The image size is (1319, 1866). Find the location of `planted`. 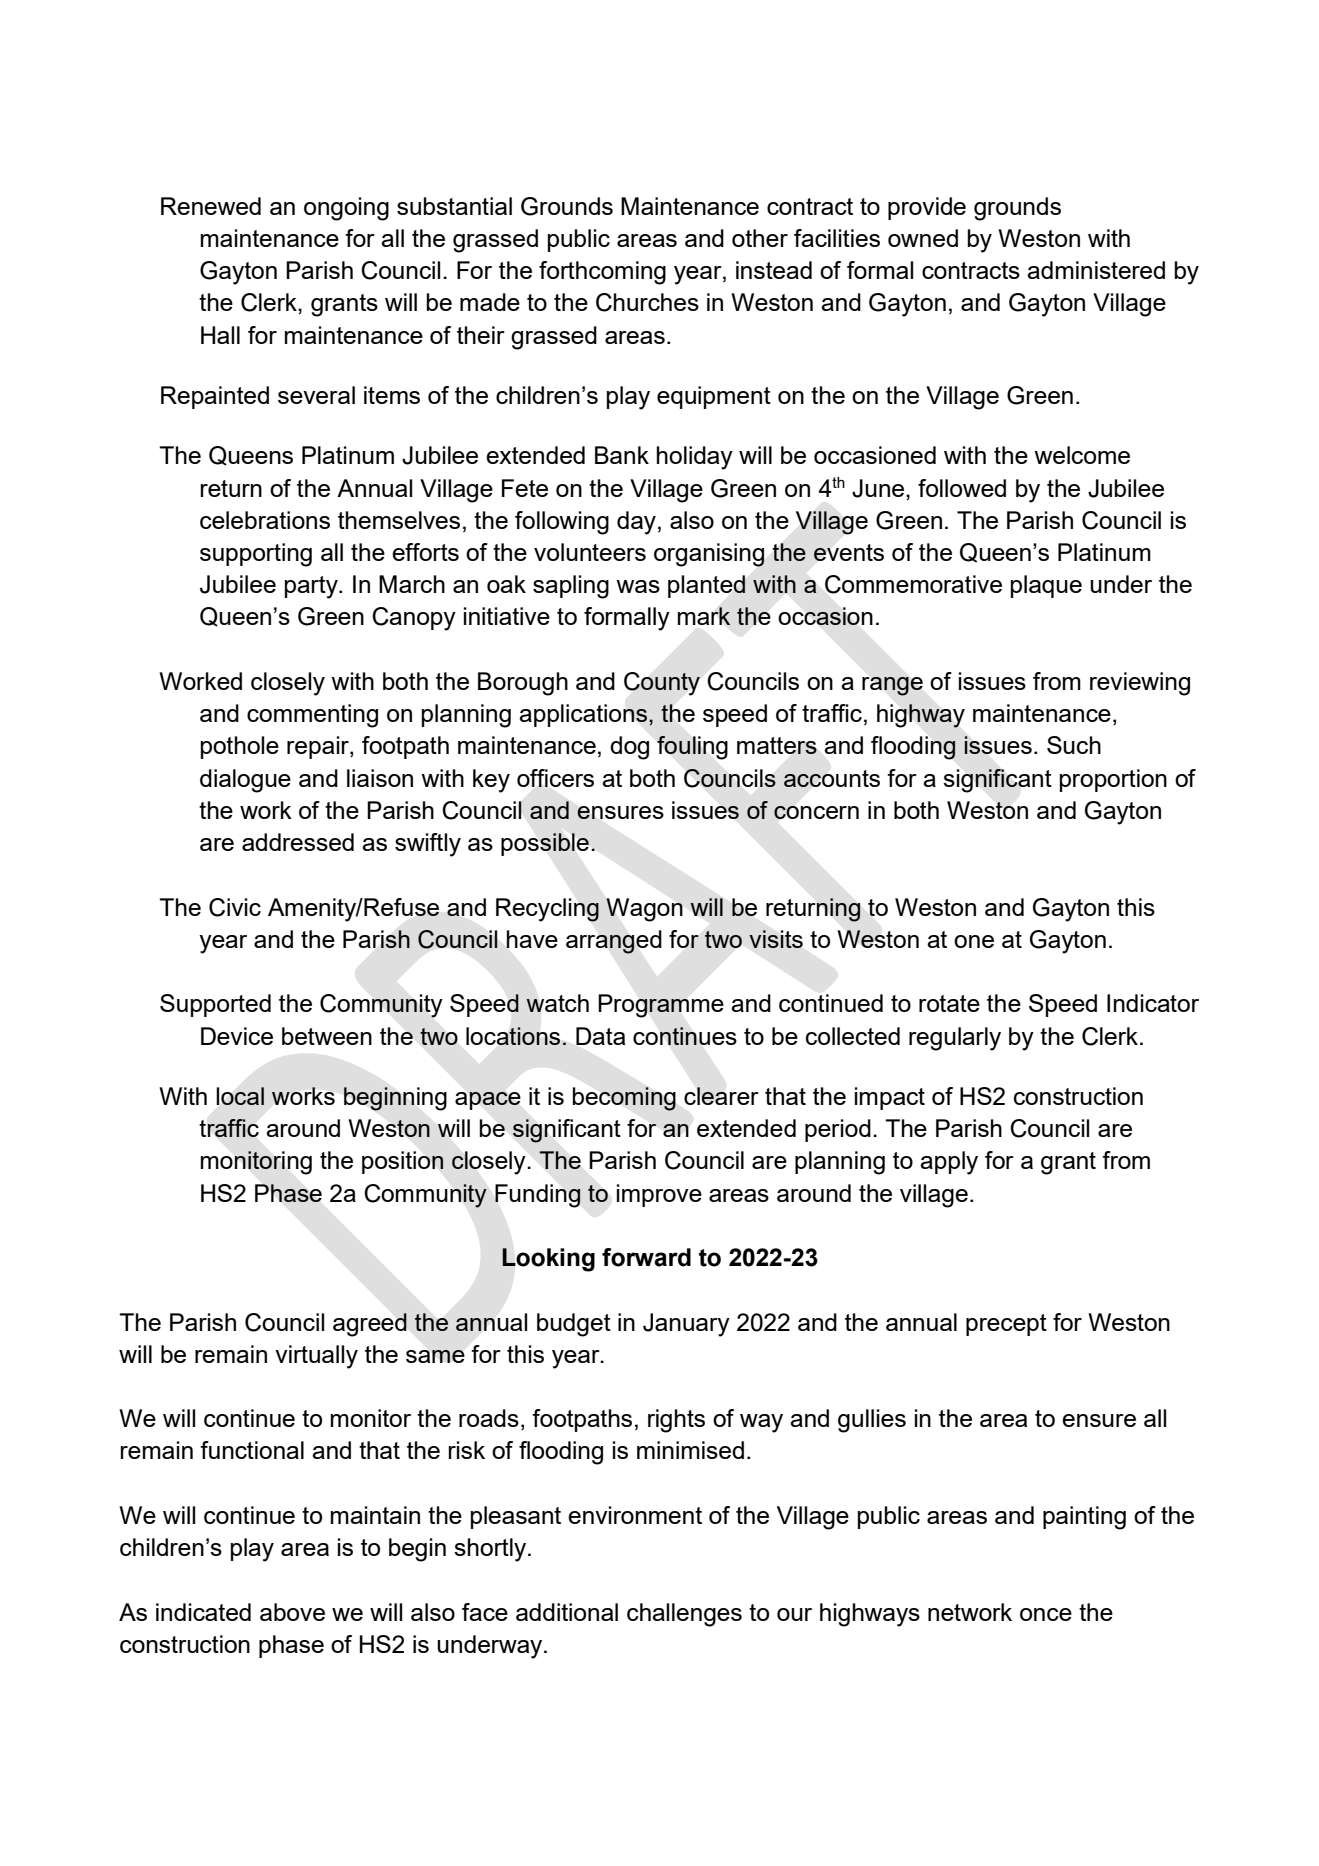

planted is located at coordinates (707, 586).
